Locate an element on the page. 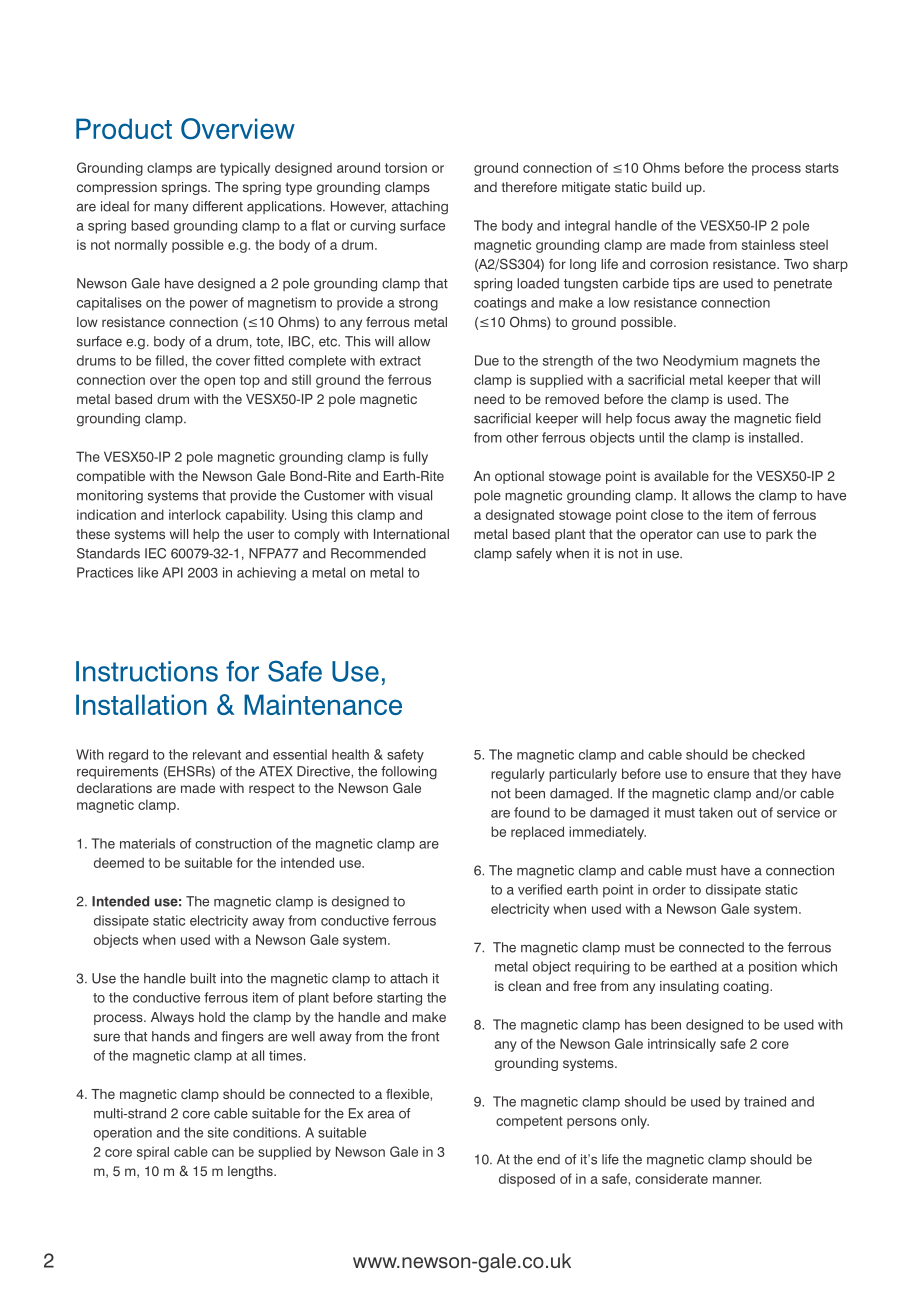 This image has height=1308, width=924. visual is located at coordinates (415, 495).
